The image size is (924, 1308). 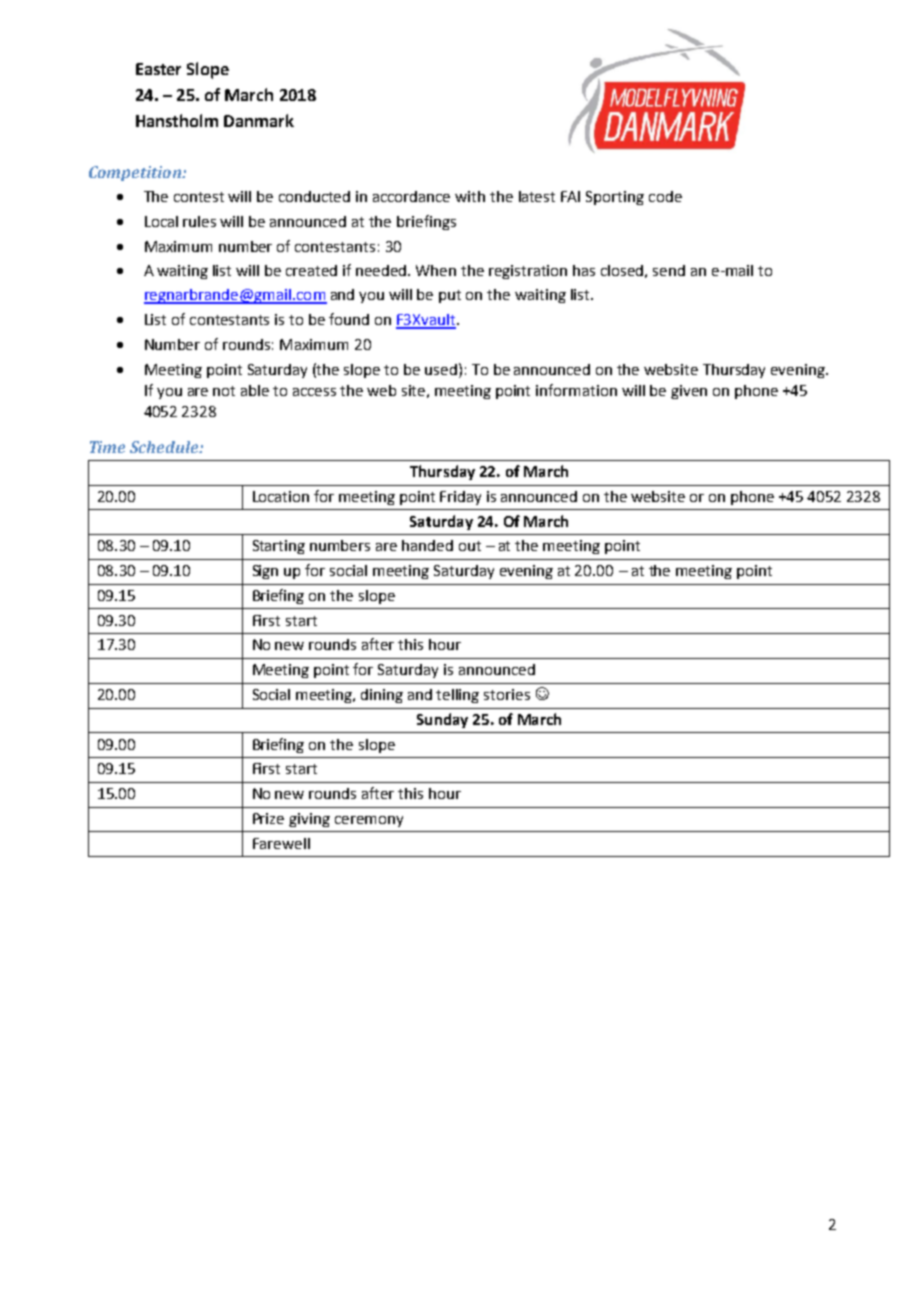 I want to click on Easter, so click(x=158, y=69).
